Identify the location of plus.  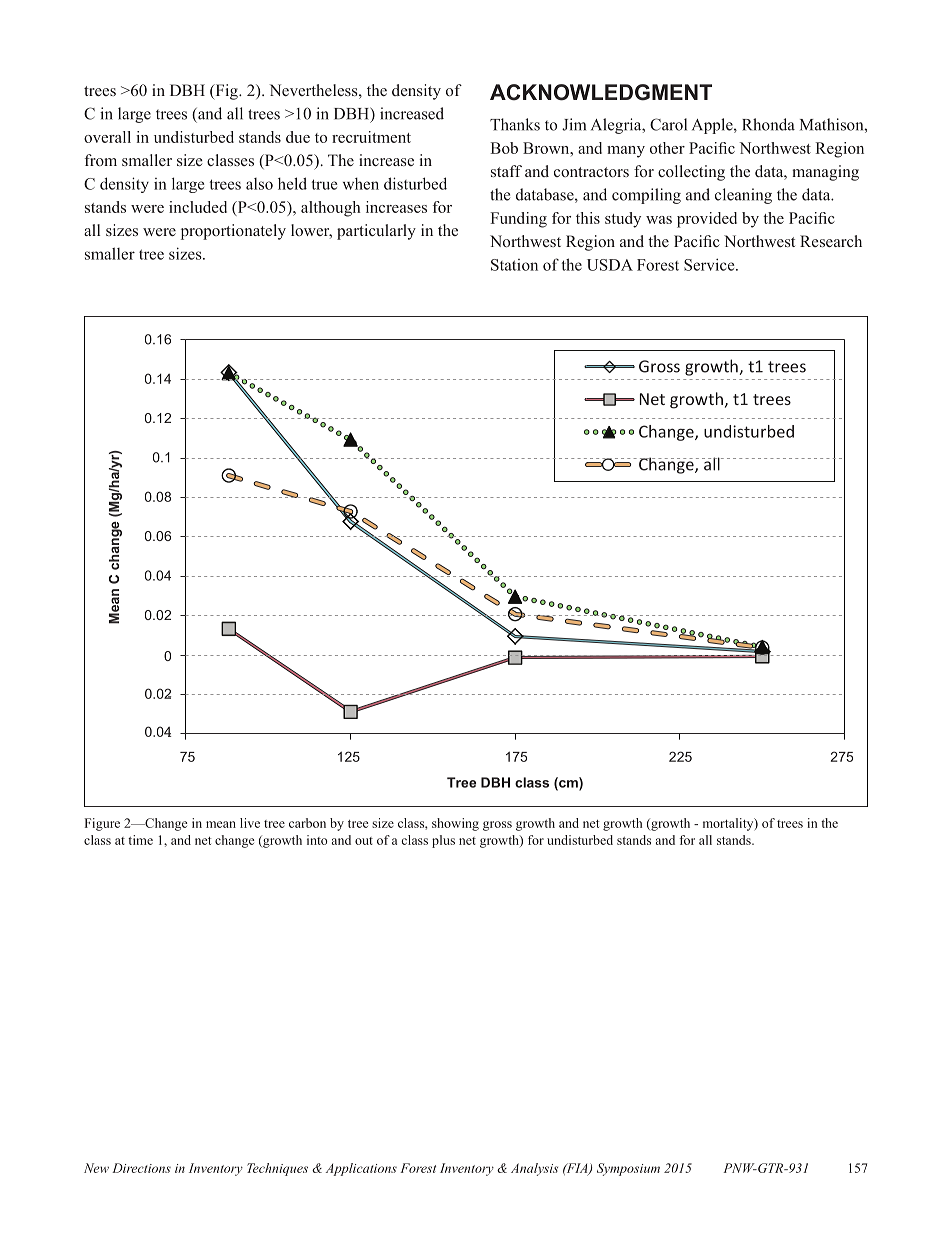
(443, 841).
